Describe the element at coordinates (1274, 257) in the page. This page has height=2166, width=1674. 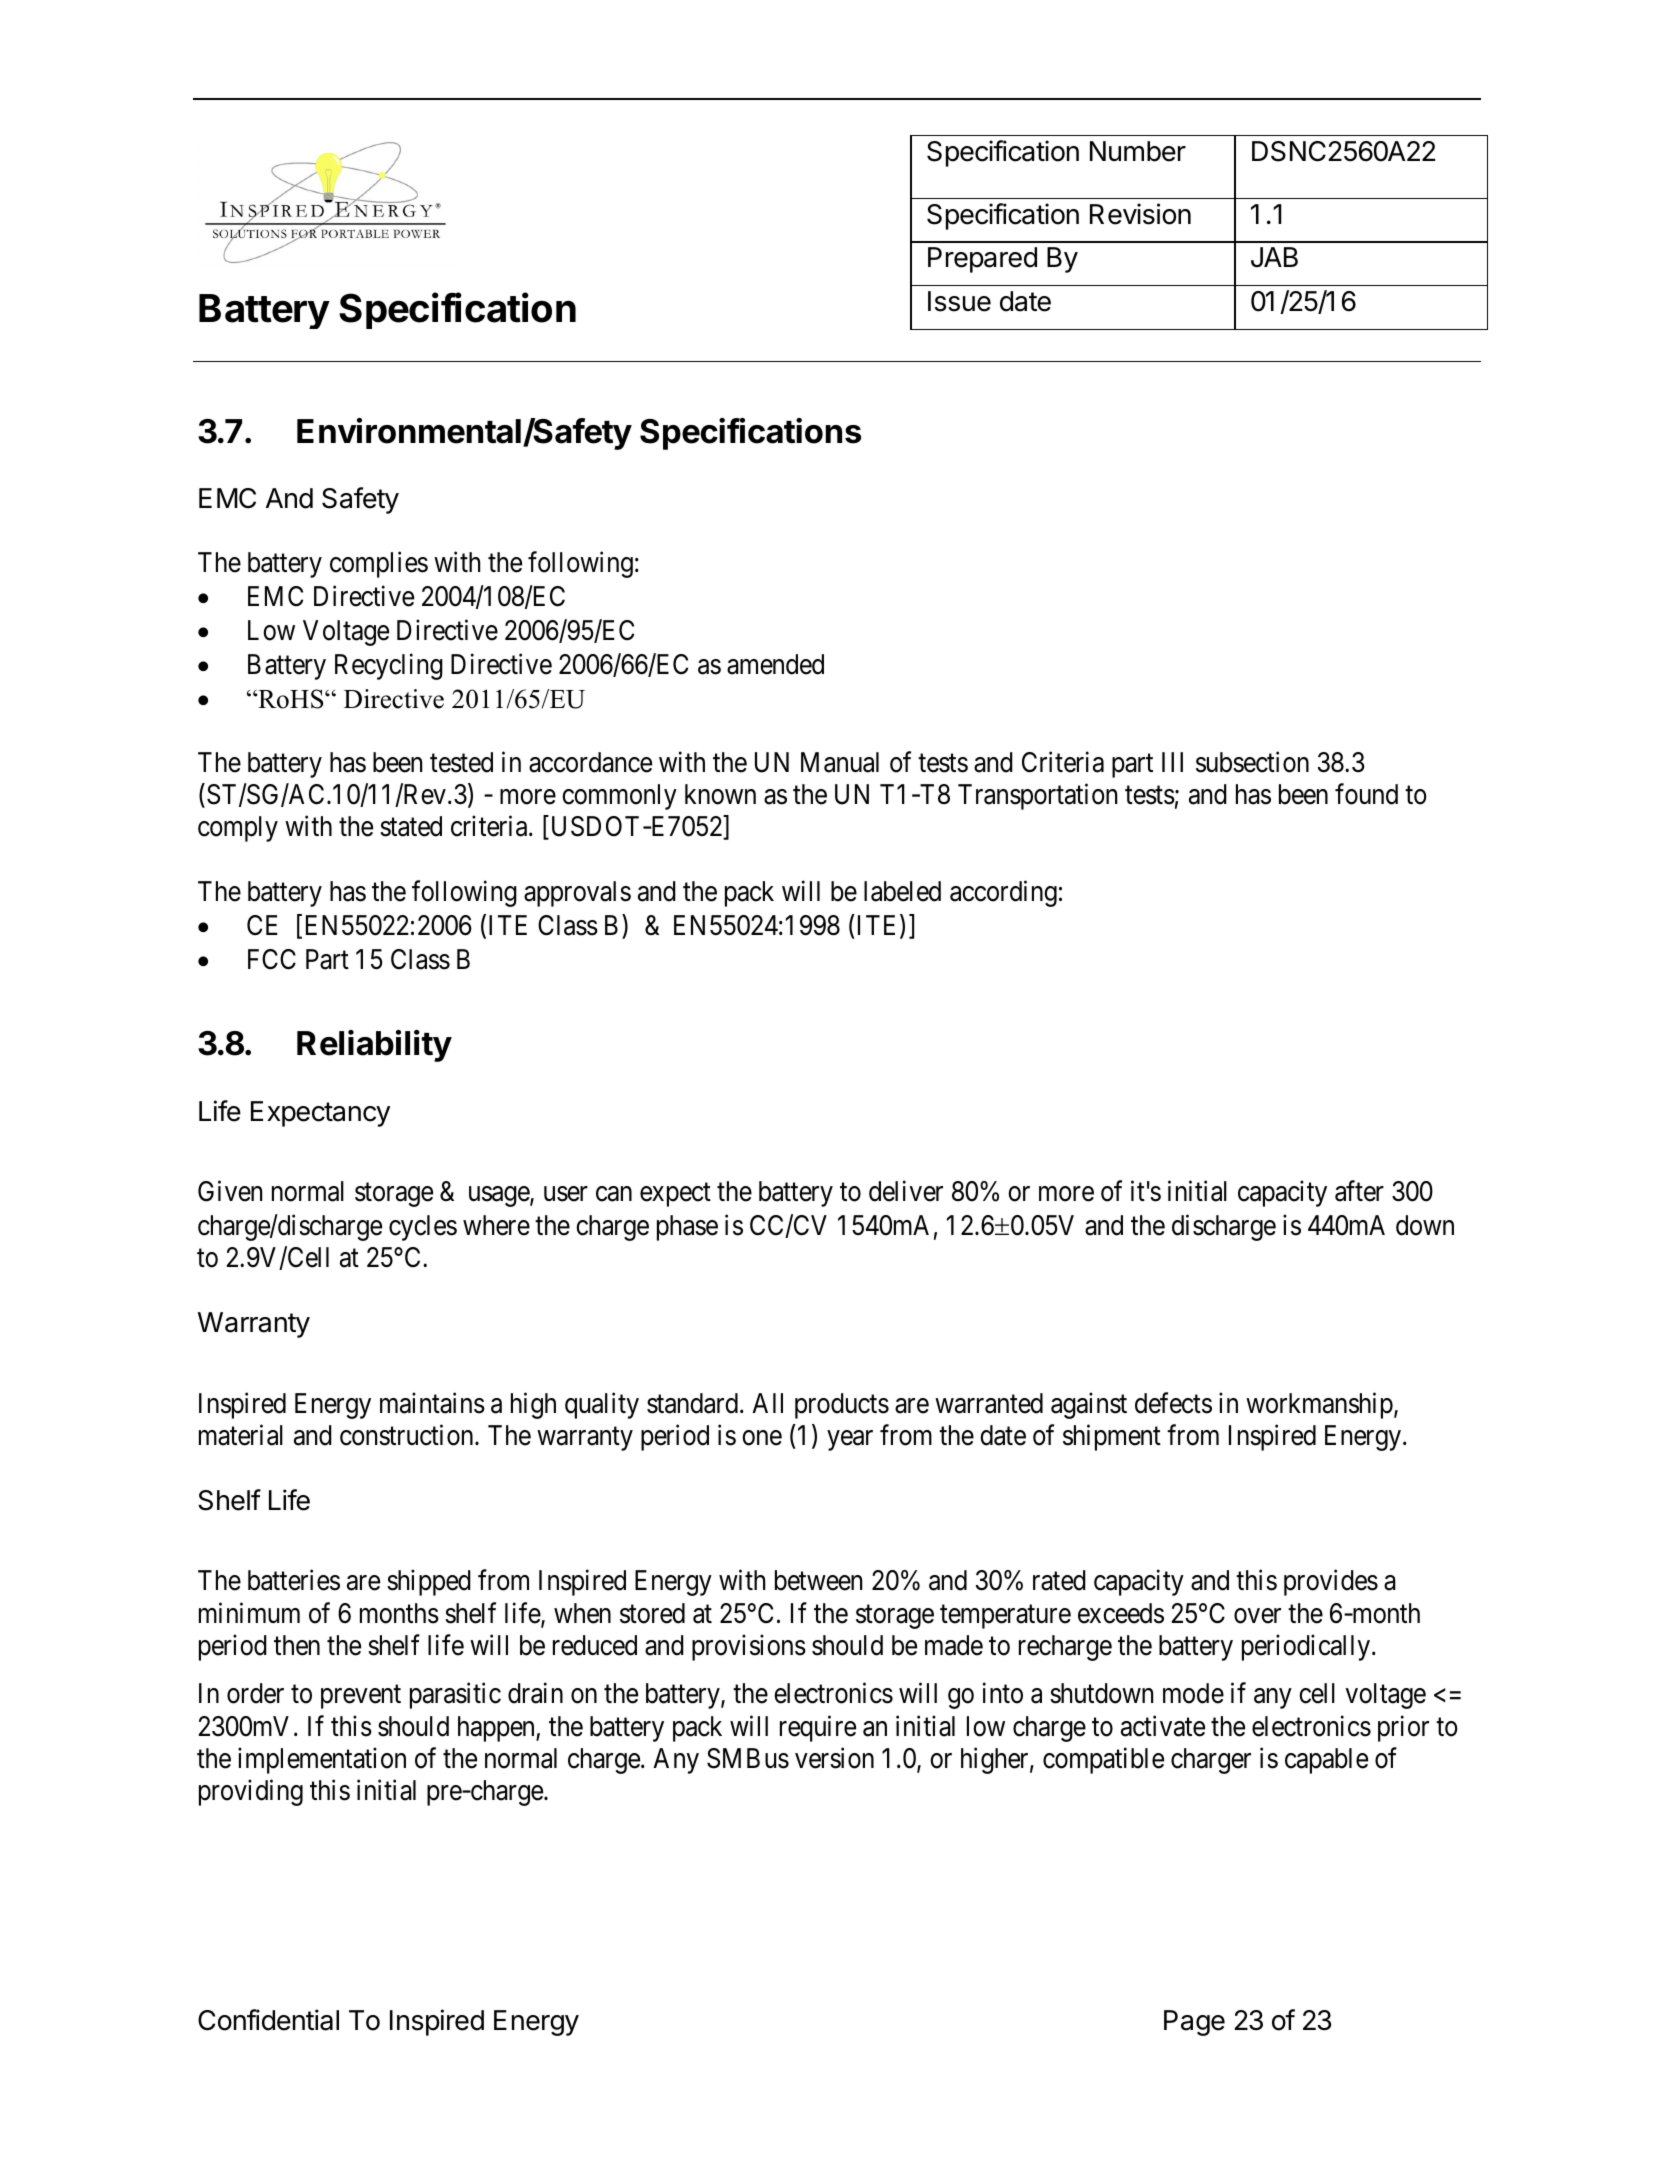
I see `JAB` at that location.
